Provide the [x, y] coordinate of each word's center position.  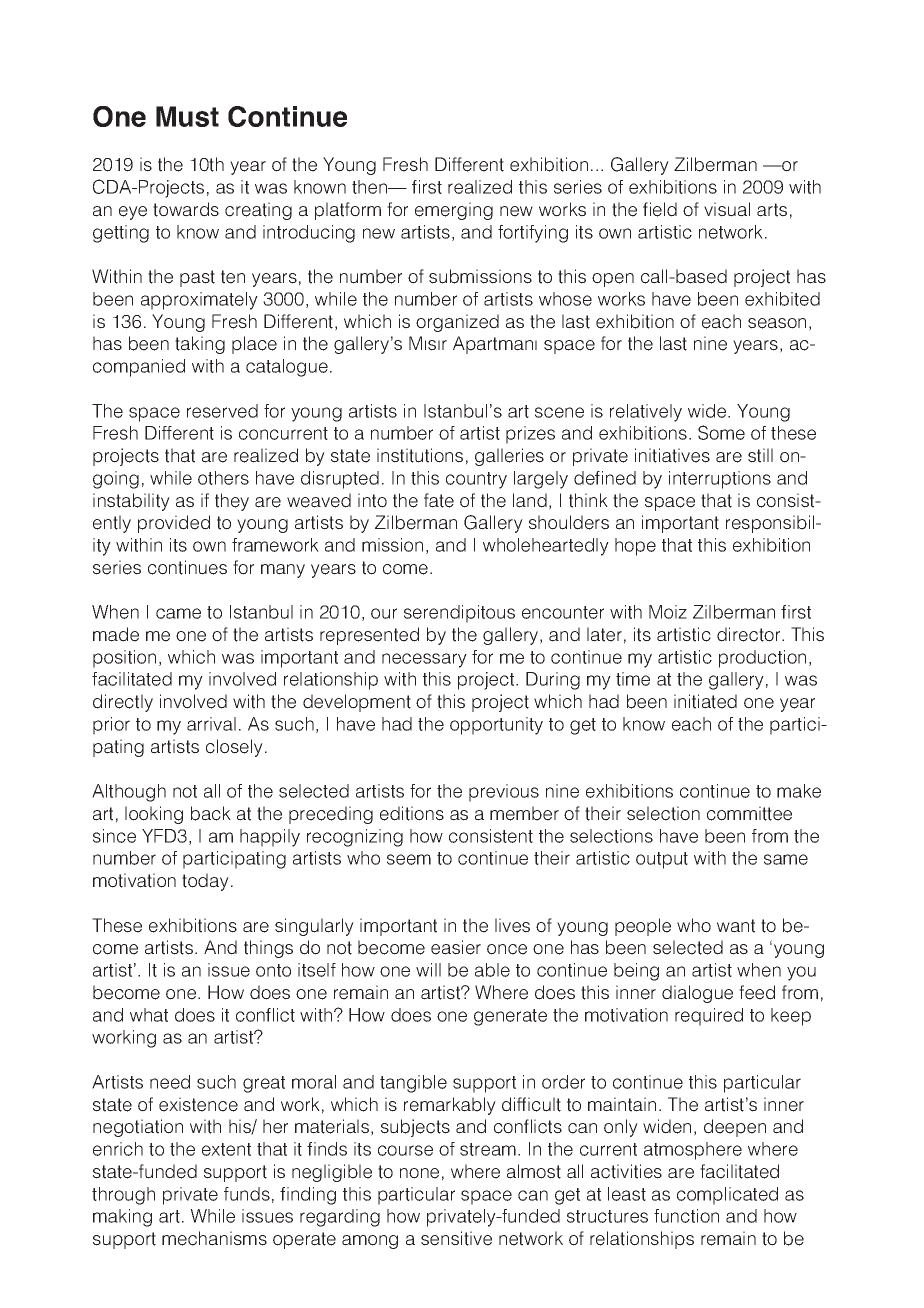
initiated [705, 701]
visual [727, 209]
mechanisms [214, 1238]
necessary [424, 660]
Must [187, 116]
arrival [211, 724]
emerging [454, 211]
